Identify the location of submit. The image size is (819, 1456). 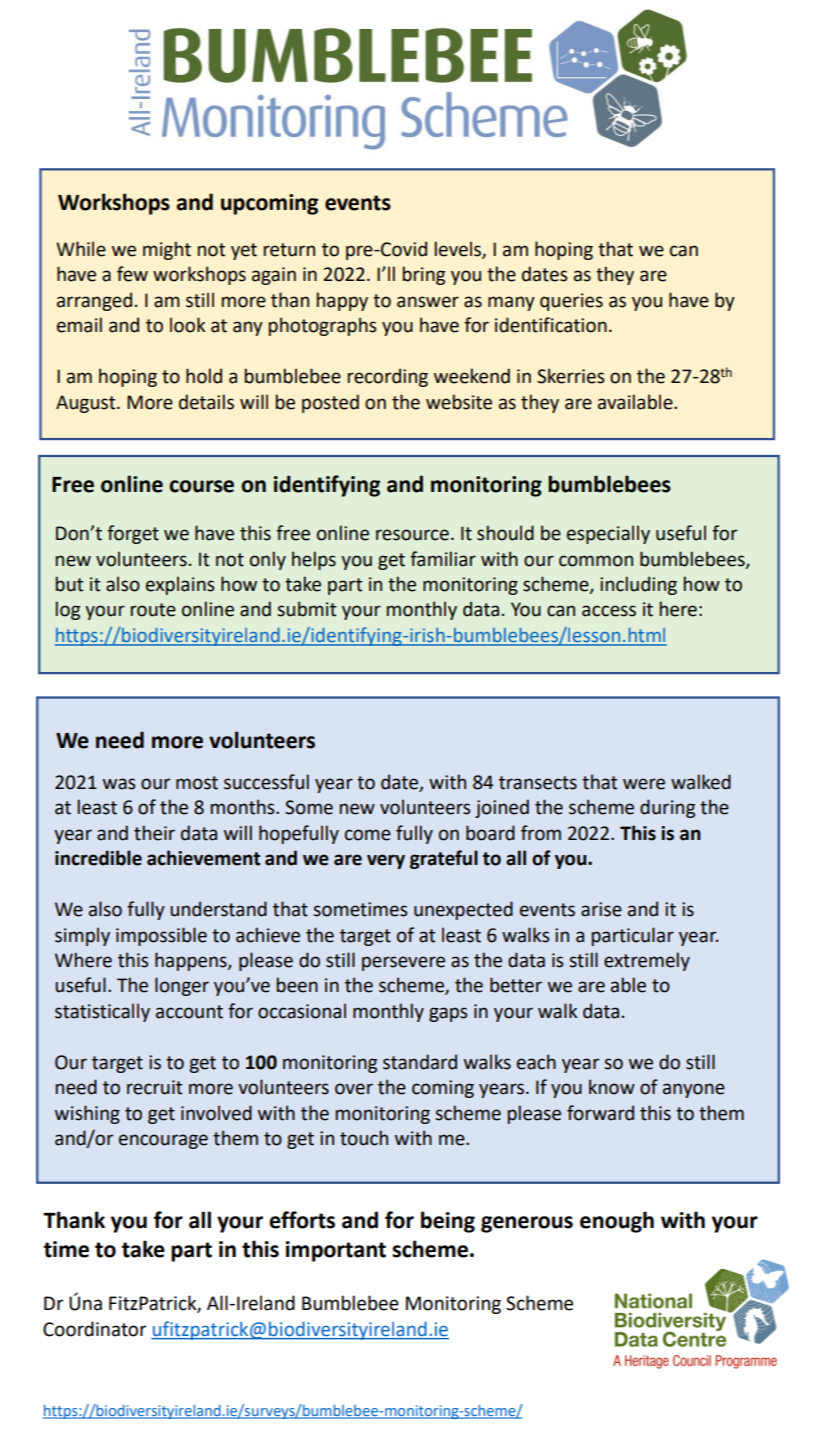
(307, 609).
